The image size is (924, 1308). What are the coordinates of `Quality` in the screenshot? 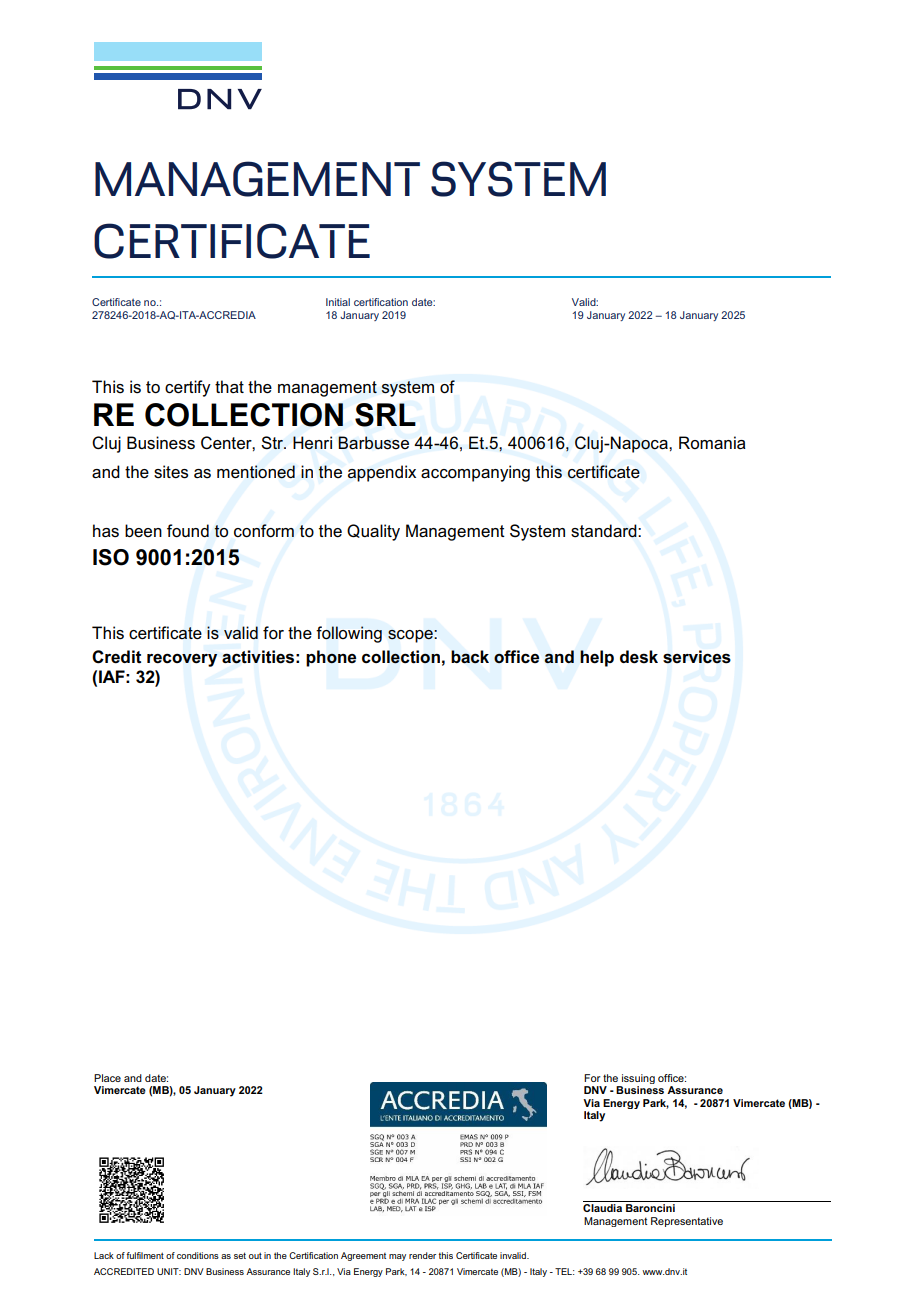 It's located at (373, 532).
